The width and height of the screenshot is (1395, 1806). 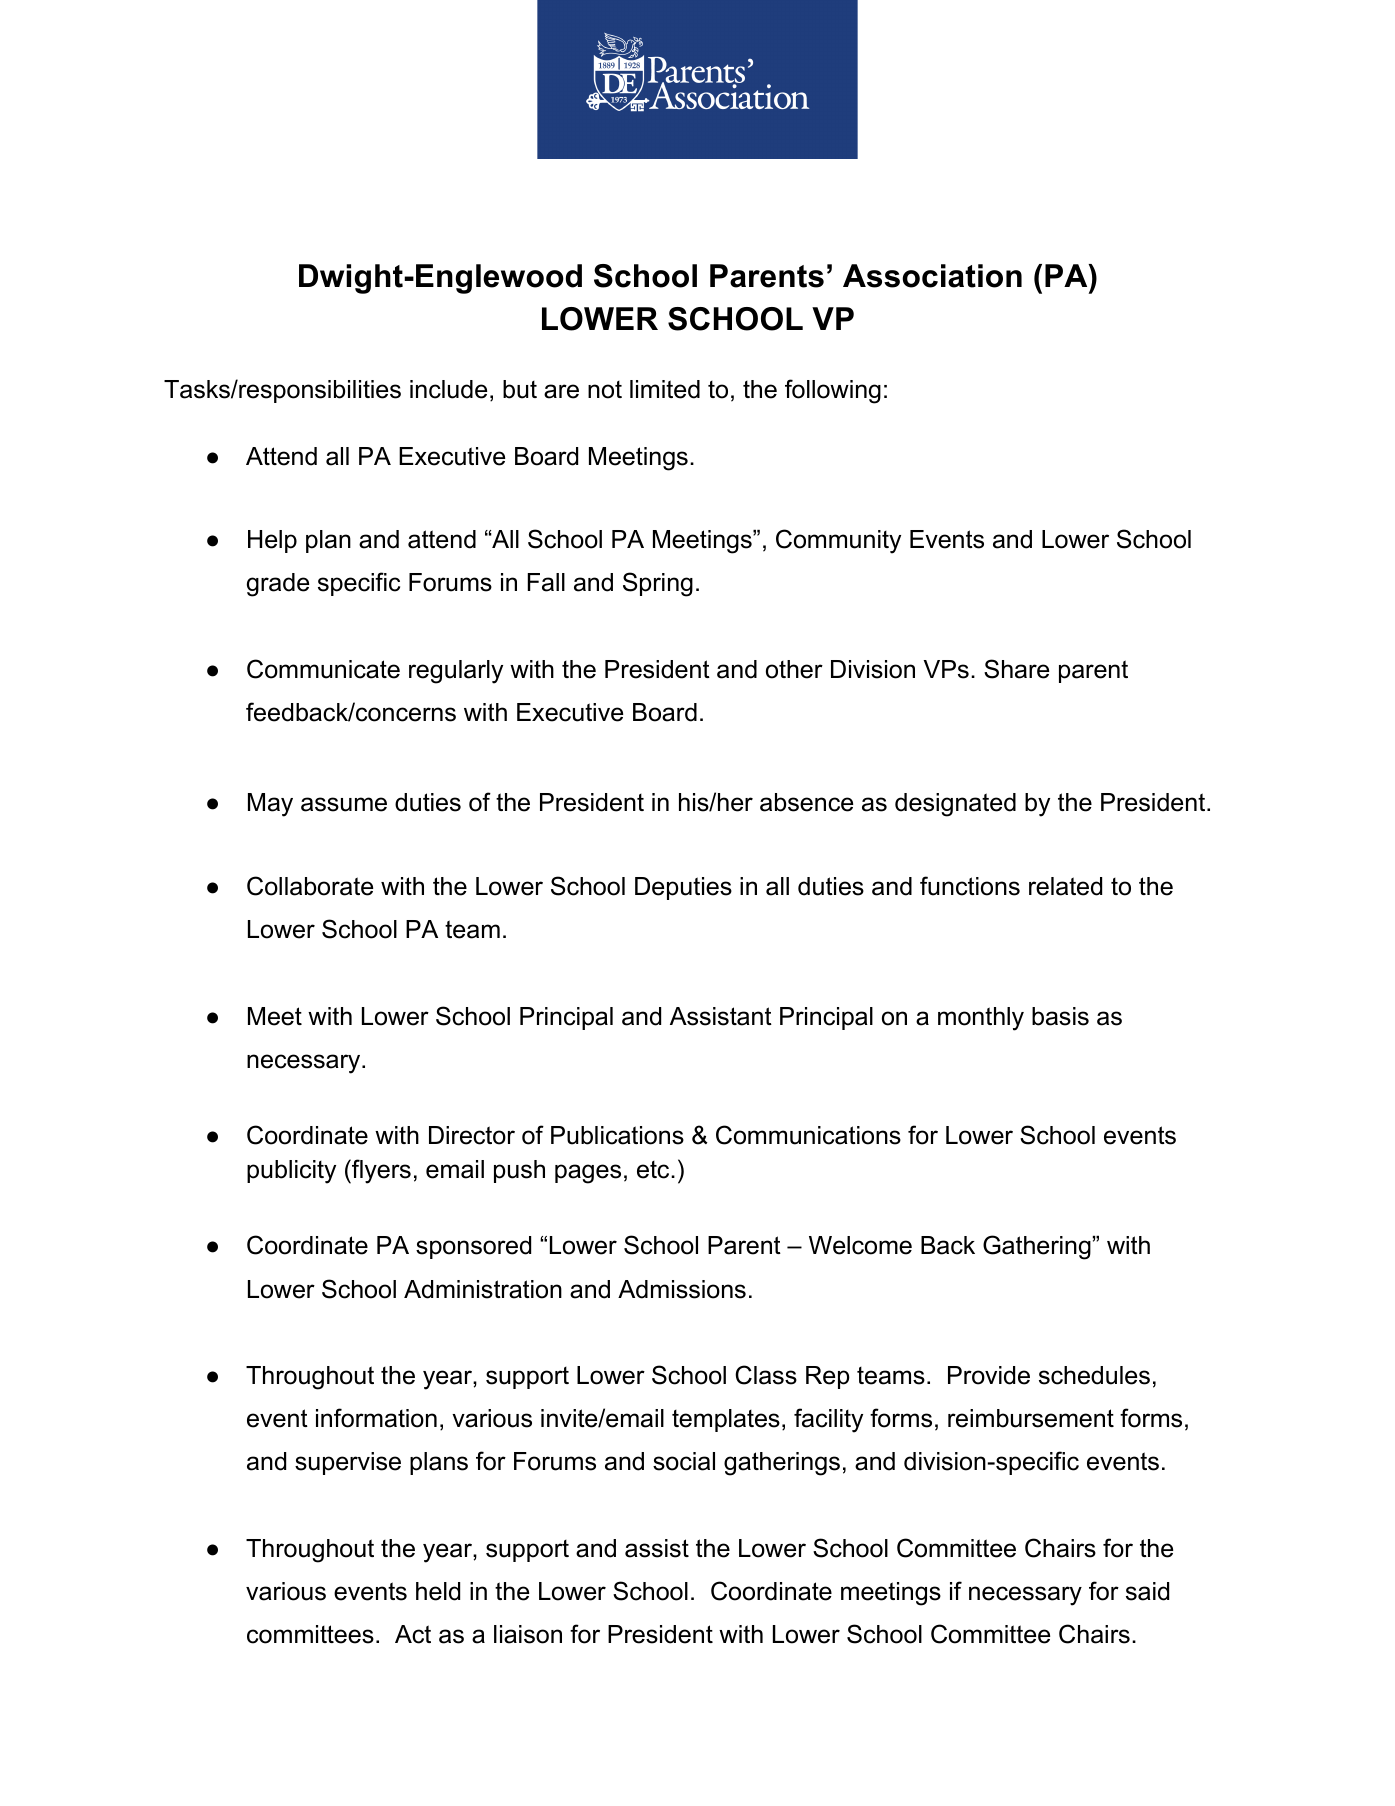 I want to click on limited, so click(x=665, y=389).
